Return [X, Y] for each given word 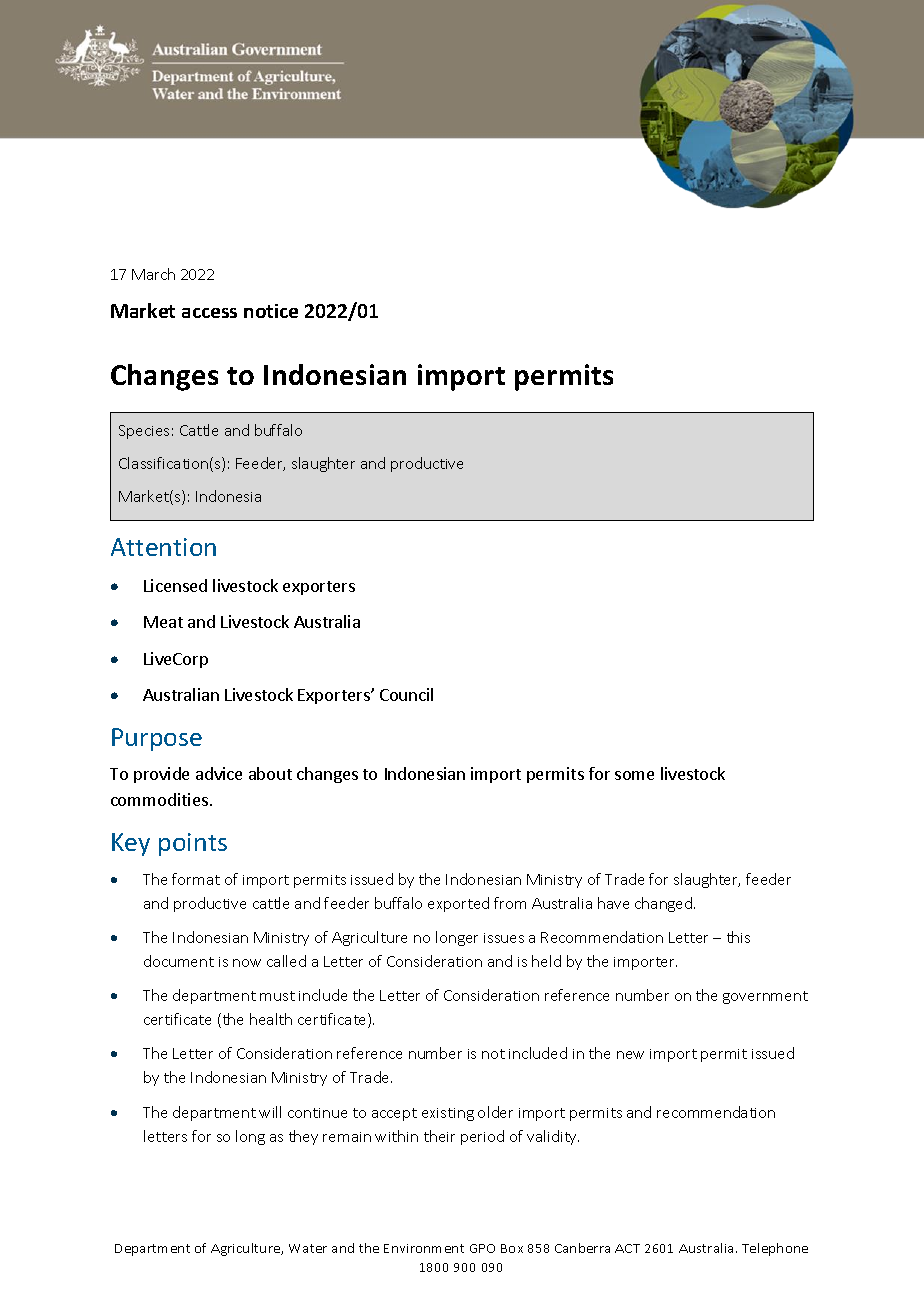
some [634, 775]
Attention [163, 547]
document [179, 961]
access [209, 313]
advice [219, 773]
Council [406, 694]
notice [271, 311]
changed [665, 904]
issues [504, 938]
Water [308, 1248]
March [153, 274]
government [765, 997]
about [270, 773]
